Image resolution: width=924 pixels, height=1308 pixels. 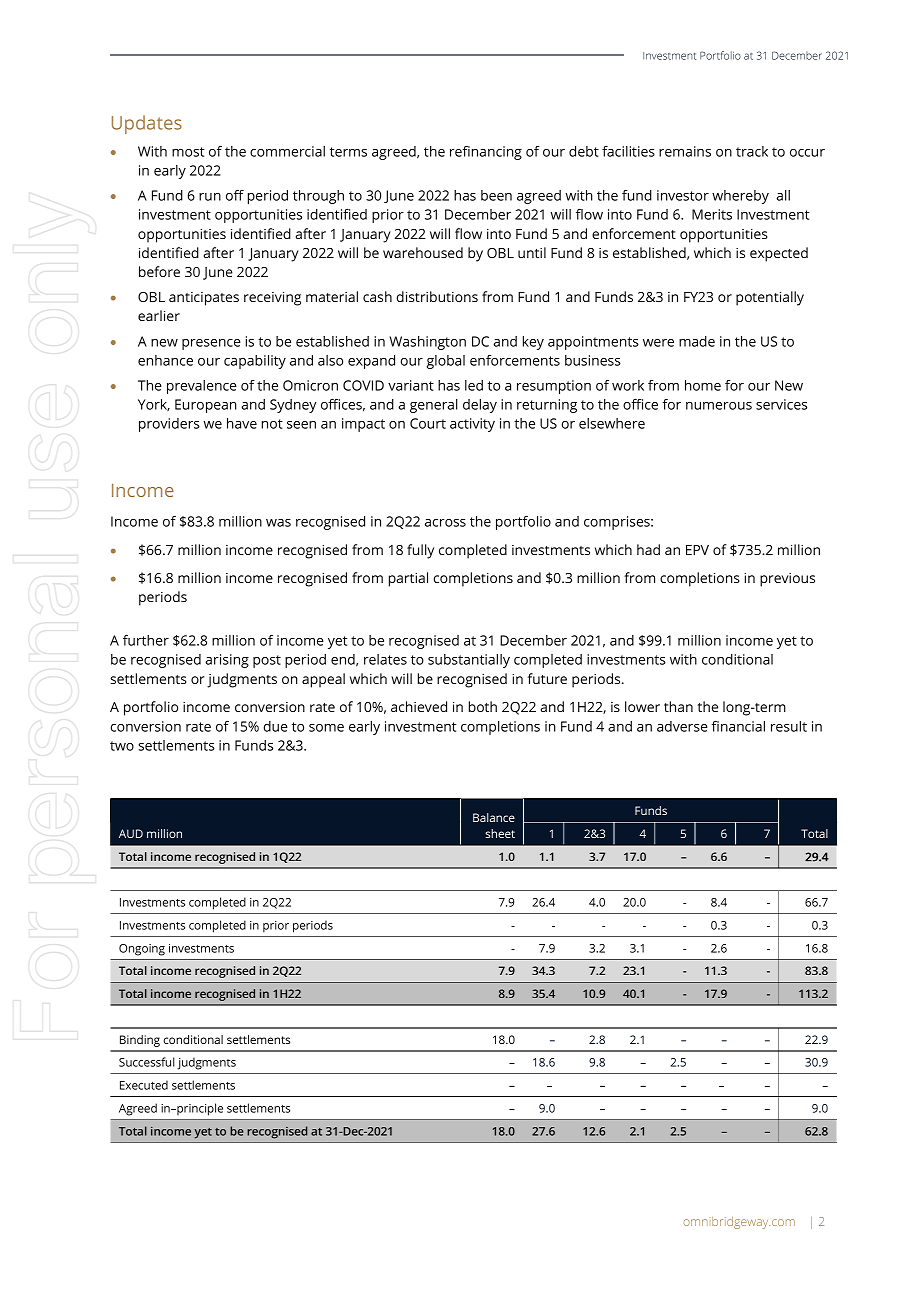 What do you see at coordinates (408, 579) in the image?
I see `partial` at bounding box center [408, 579].
